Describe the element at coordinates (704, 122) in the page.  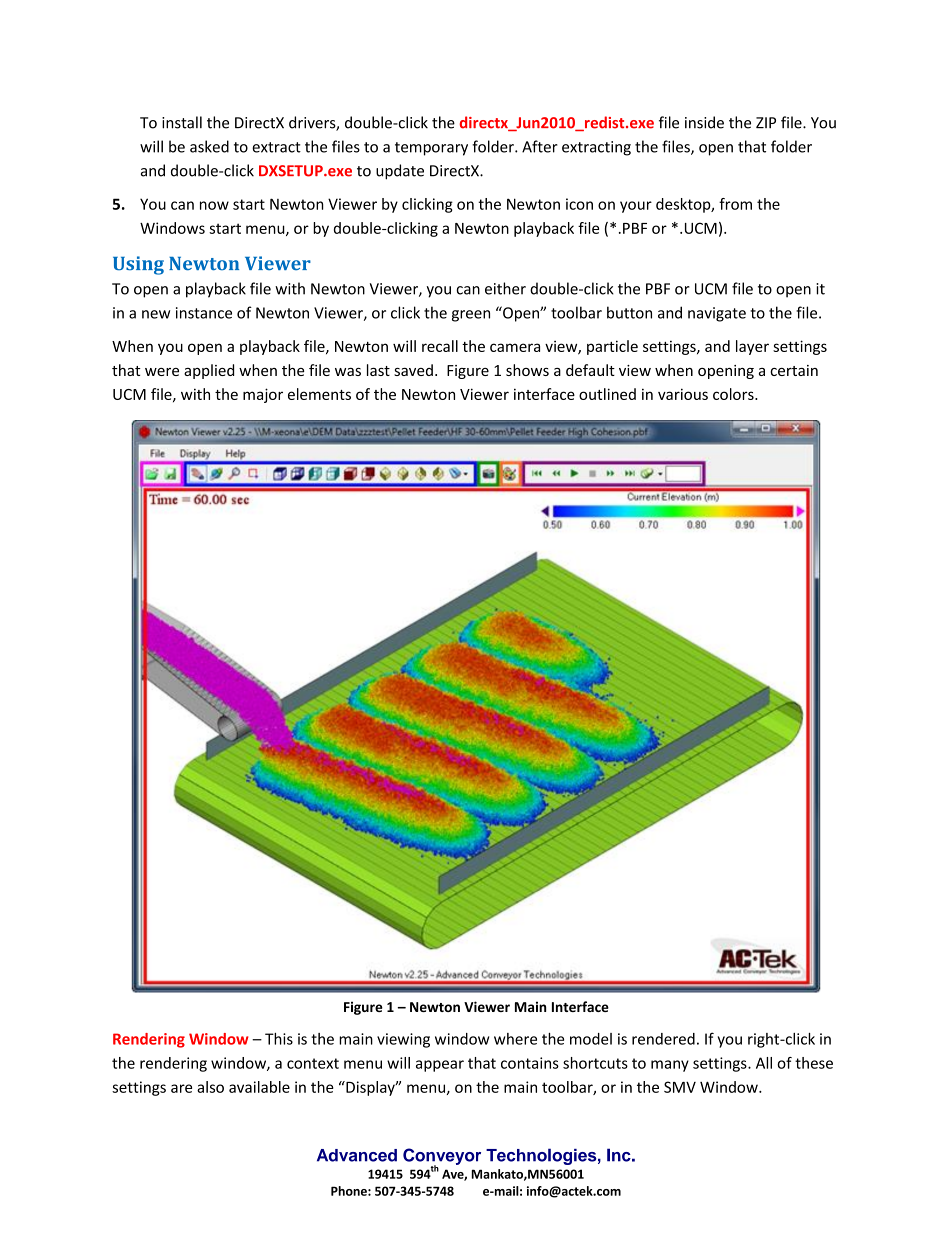
I see `inside` at that location.
